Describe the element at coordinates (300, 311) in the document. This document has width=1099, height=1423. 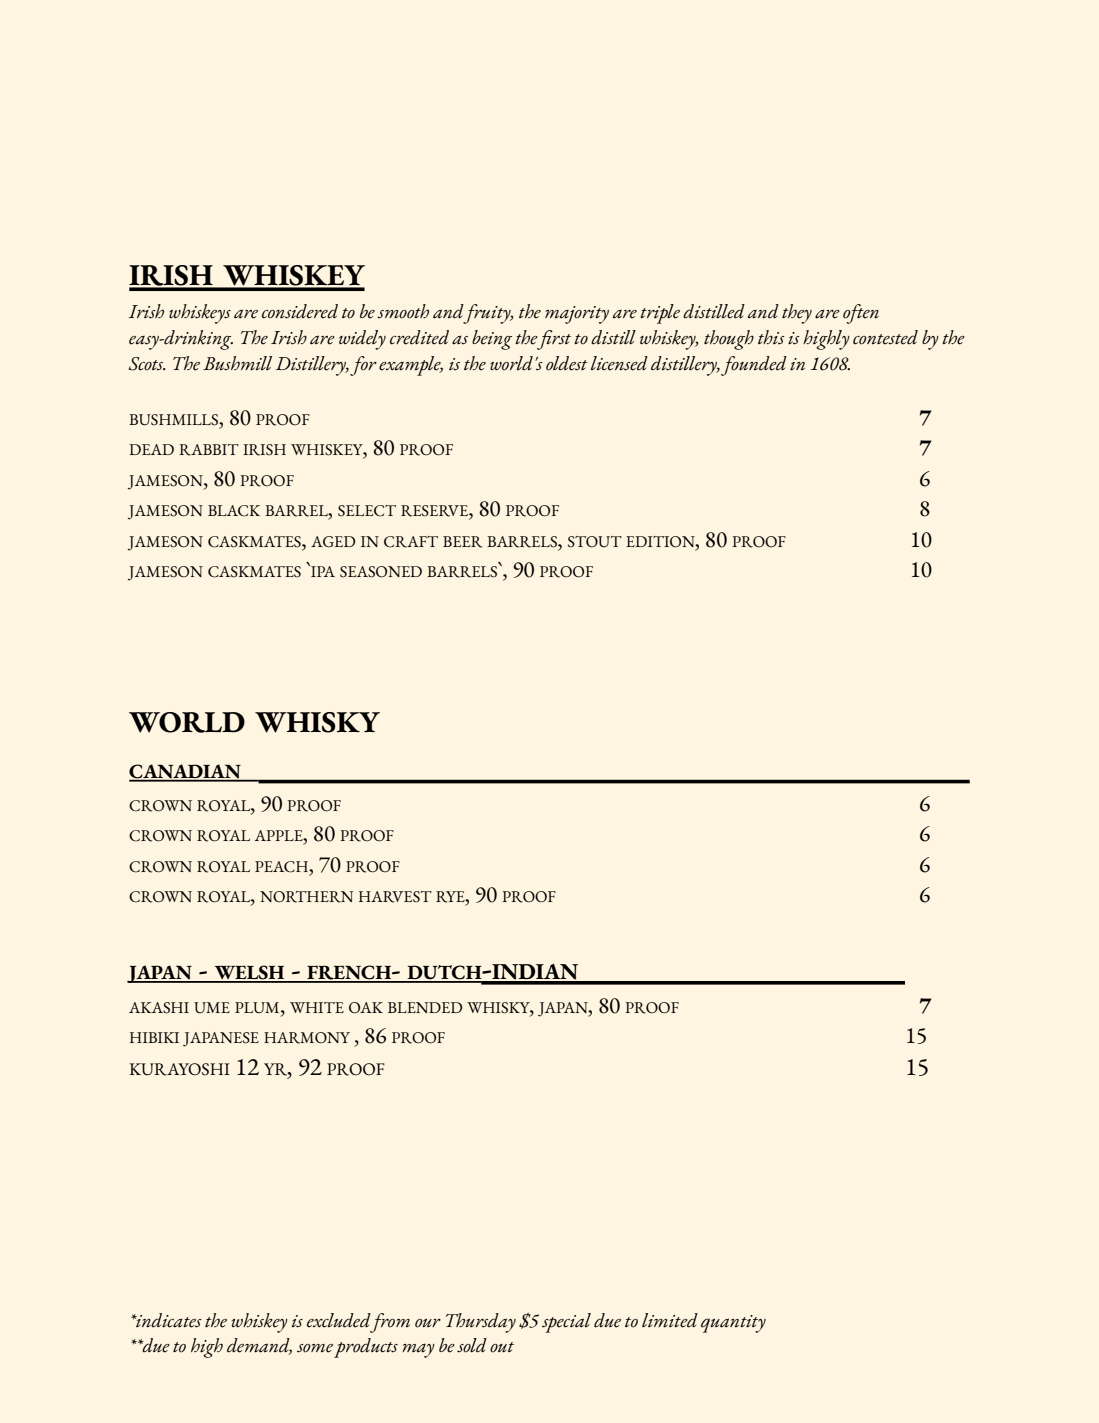
I see `considered` at that location.
